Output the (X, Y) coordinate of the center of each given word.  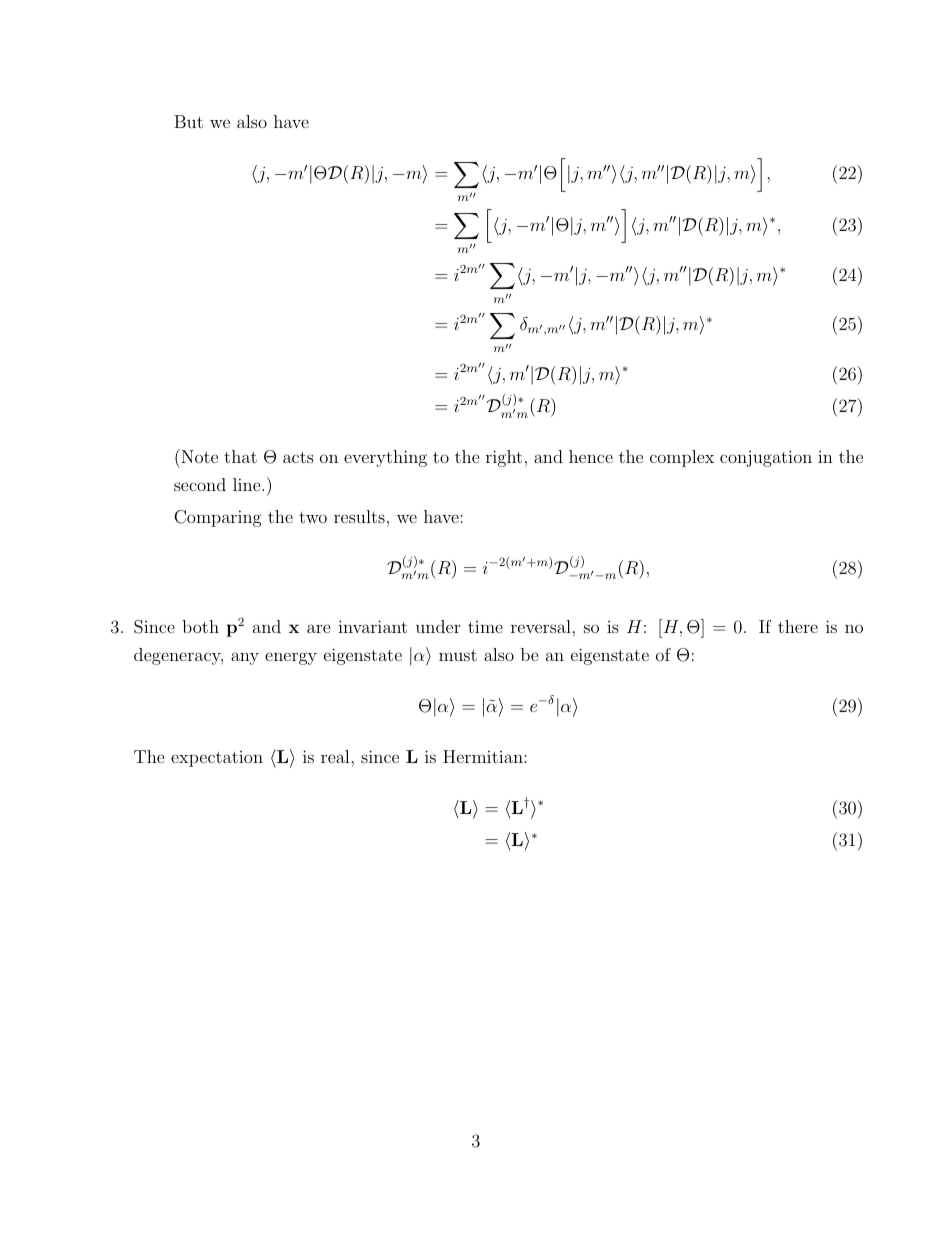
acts (298, 457)
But (188, 121)
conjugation (766, 458)
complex (682, 458)
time (485, 627)
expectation (217, 759)
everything (385, 458)
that (240, 456)
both (200, 626)
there (798, 626)
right (504, 458)
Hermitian (484, 756)
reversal (542, 626)
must (458, 655)
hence (591, 456)
